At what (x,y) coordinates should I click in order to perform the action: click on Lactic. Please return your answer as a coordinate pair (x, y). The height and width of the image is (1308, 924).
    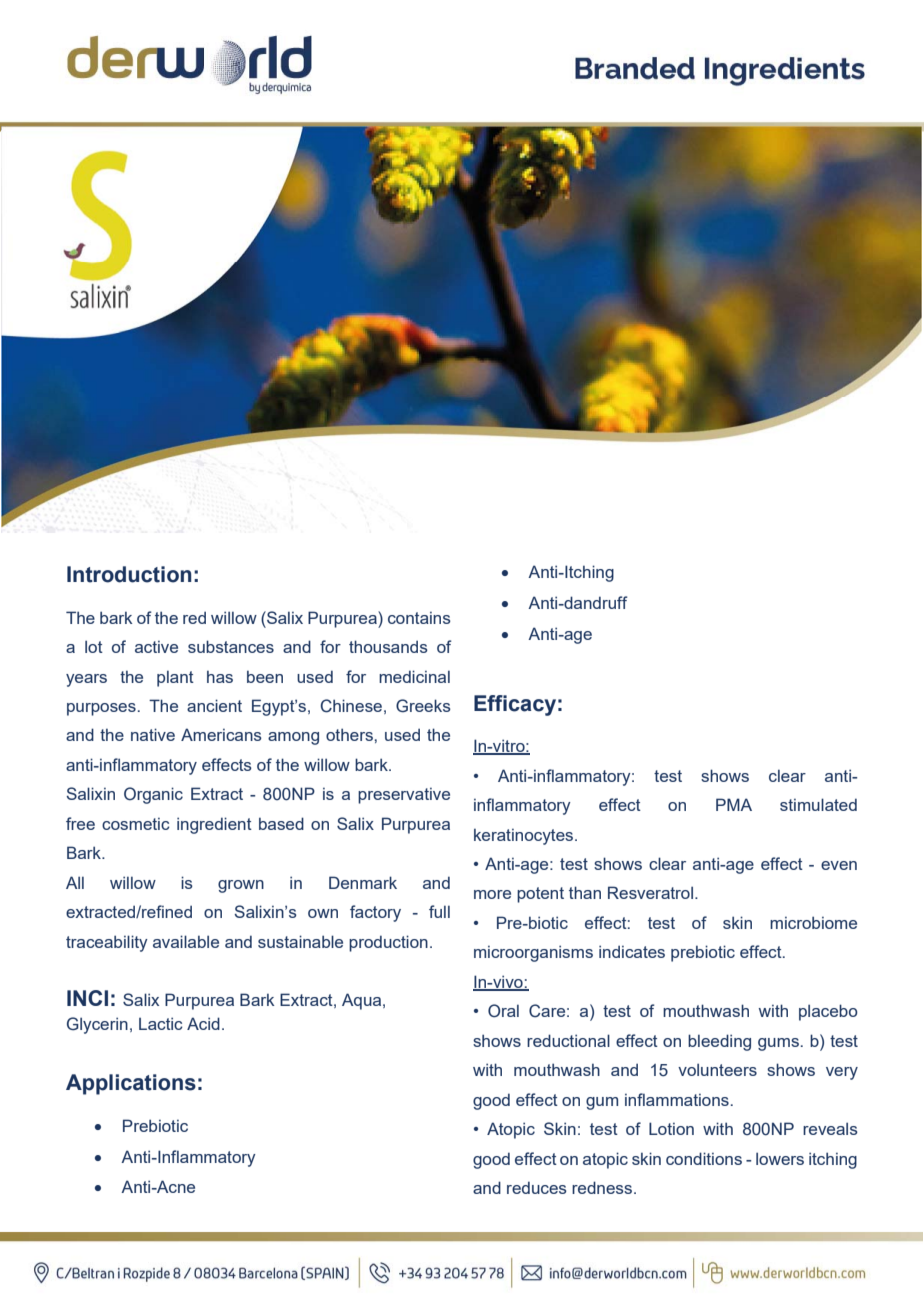
    Looking at the image, I should click on (161, 1023).
